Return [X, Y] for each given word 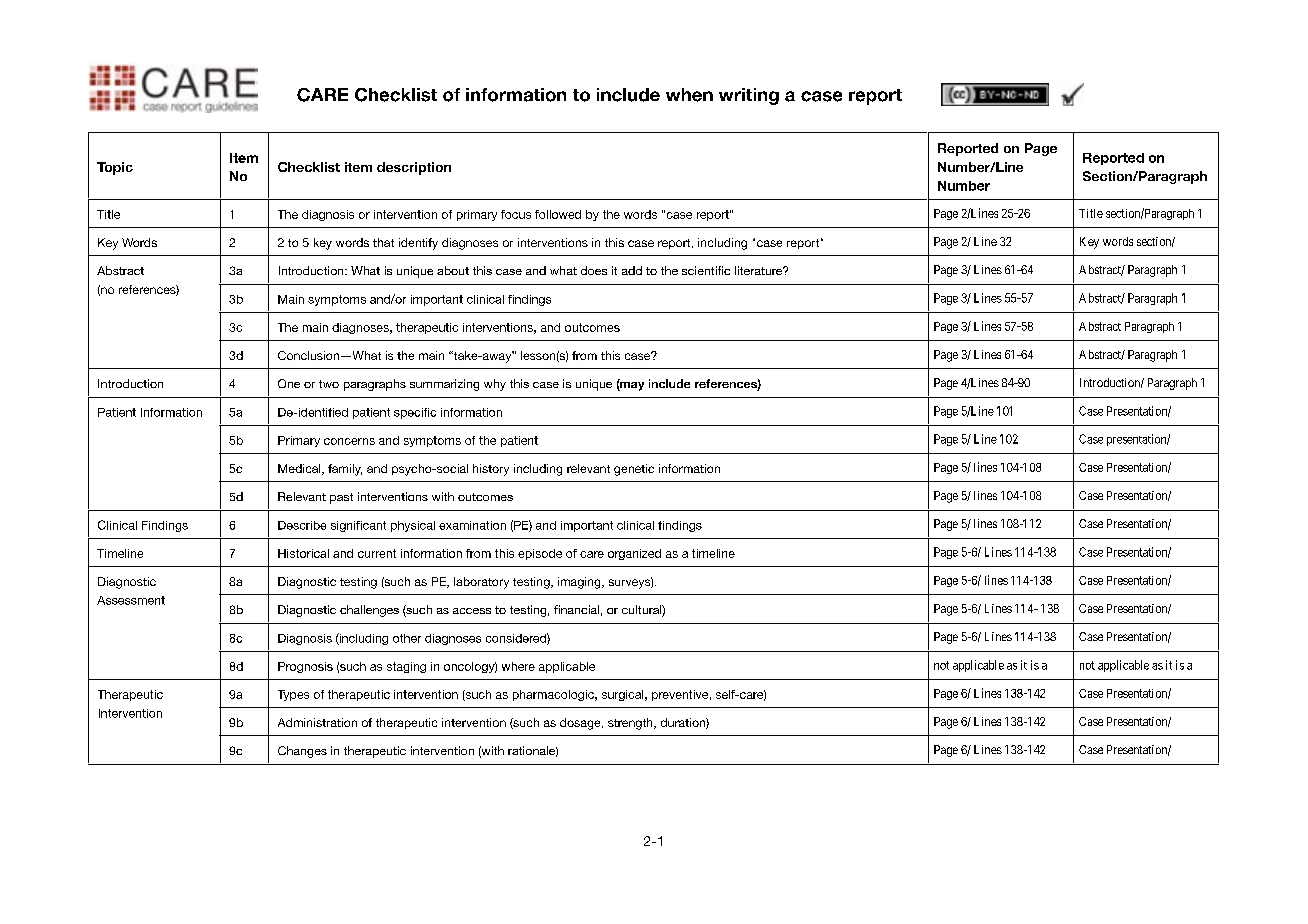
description [414, 168]
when [689, 95]
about [453, 270]
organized [634, 554]
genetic [634, 470]
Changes [302, 752]
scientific [706, 270]
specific [415, 413]
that [383, 242]
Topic [115, 168]
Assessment [131, 600]
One [289, 383]
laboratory [481, 583]
